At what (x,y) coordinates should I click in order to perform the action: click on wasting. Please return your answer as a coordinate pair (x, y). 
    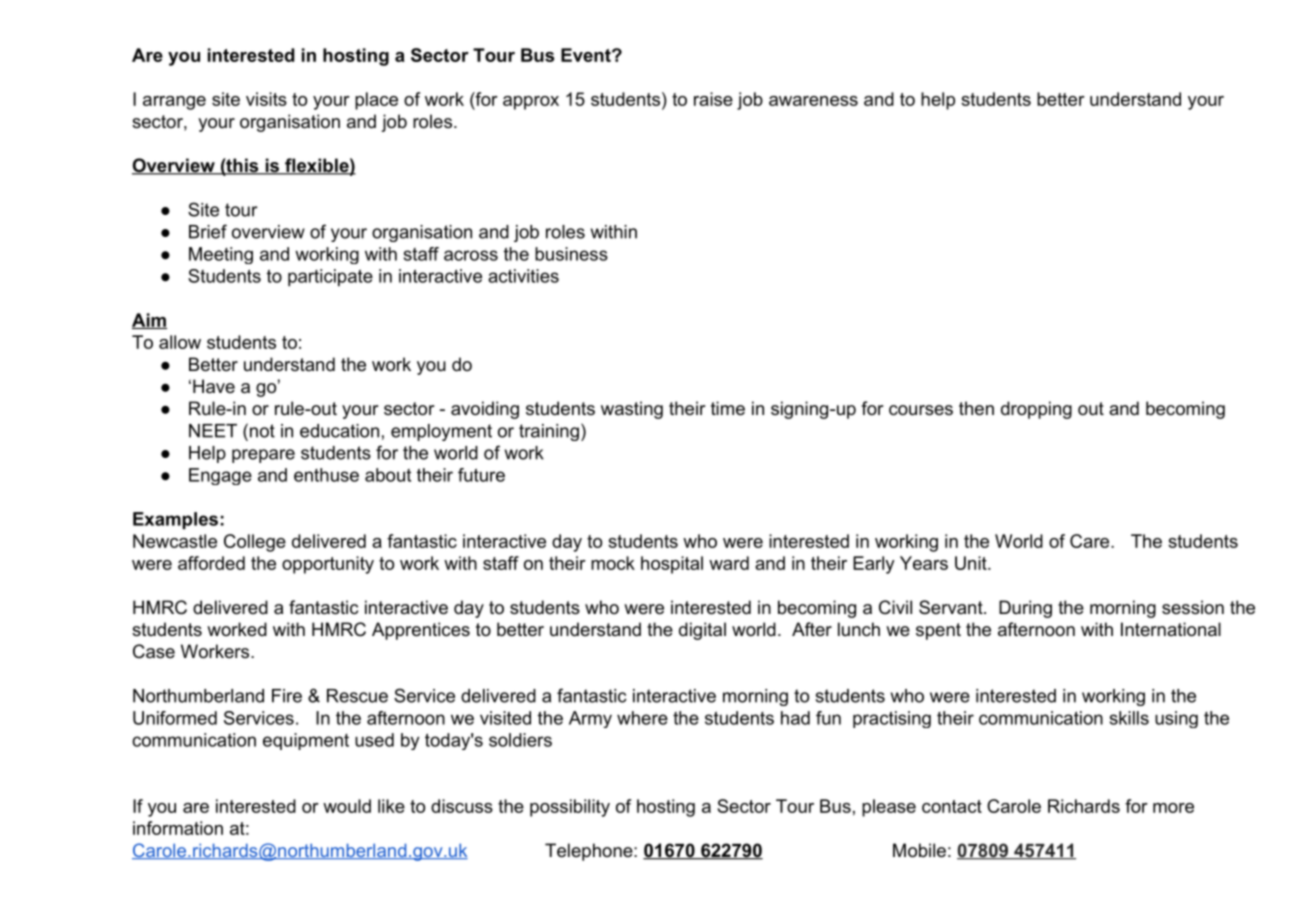
    Looking at the image, I should click on (632, 410).
